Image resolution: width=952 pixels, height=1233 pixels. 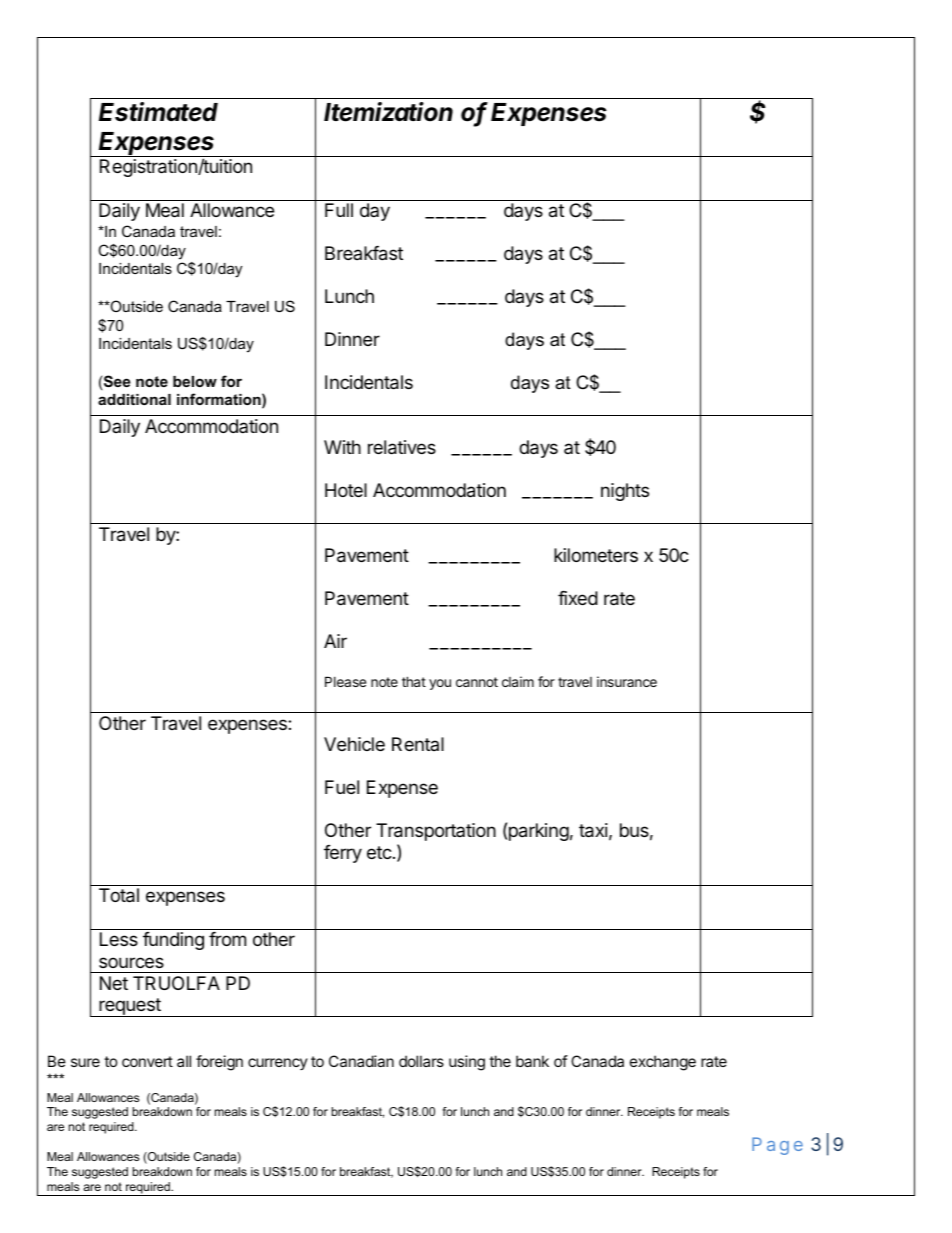 I want to click on Air, so click(x=335, y=641).
